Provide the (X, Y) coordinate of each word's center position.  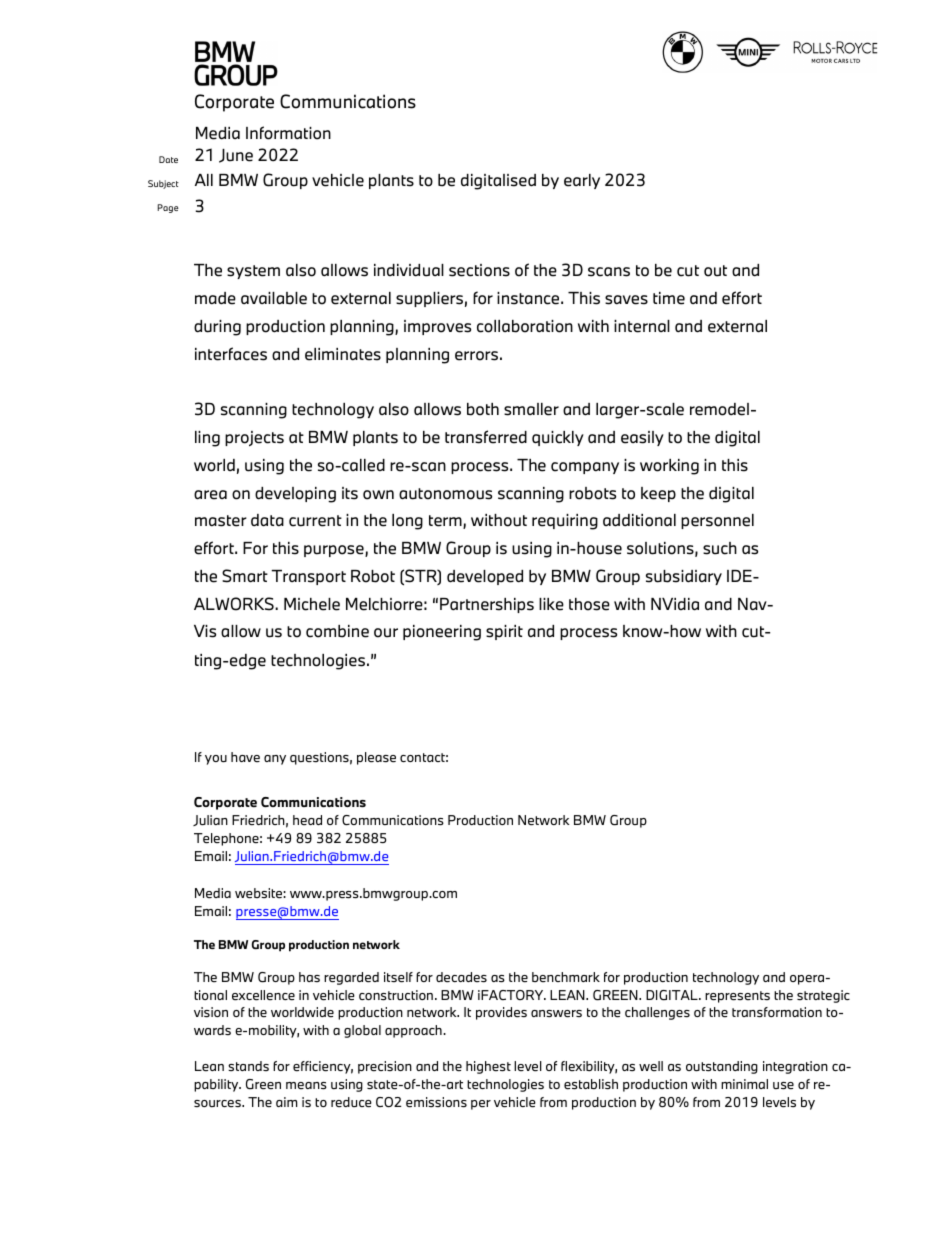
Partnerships (487, 605)
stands (248, 1066)
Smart (245, 576)
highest (488, 1067)
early (582, 181)
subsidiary (684, 577)
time (669, 298)
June (236, 156)
